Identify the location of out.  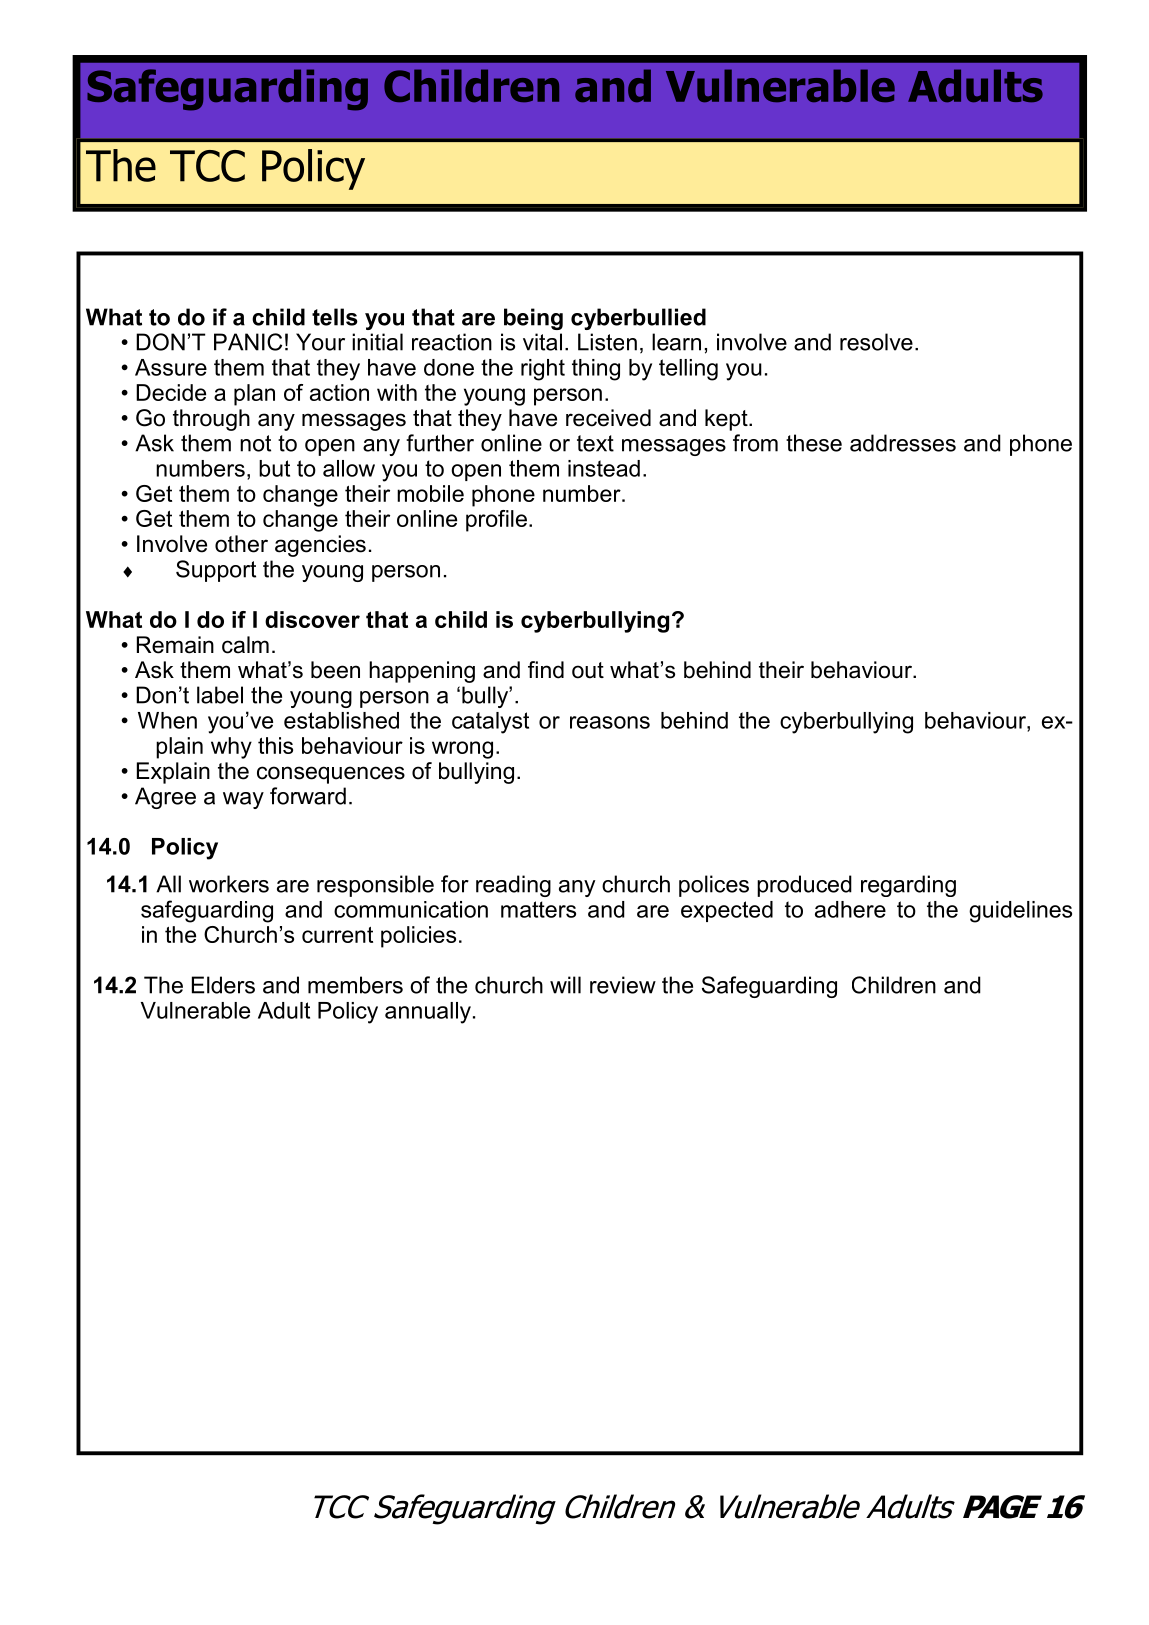
(588, 670).
